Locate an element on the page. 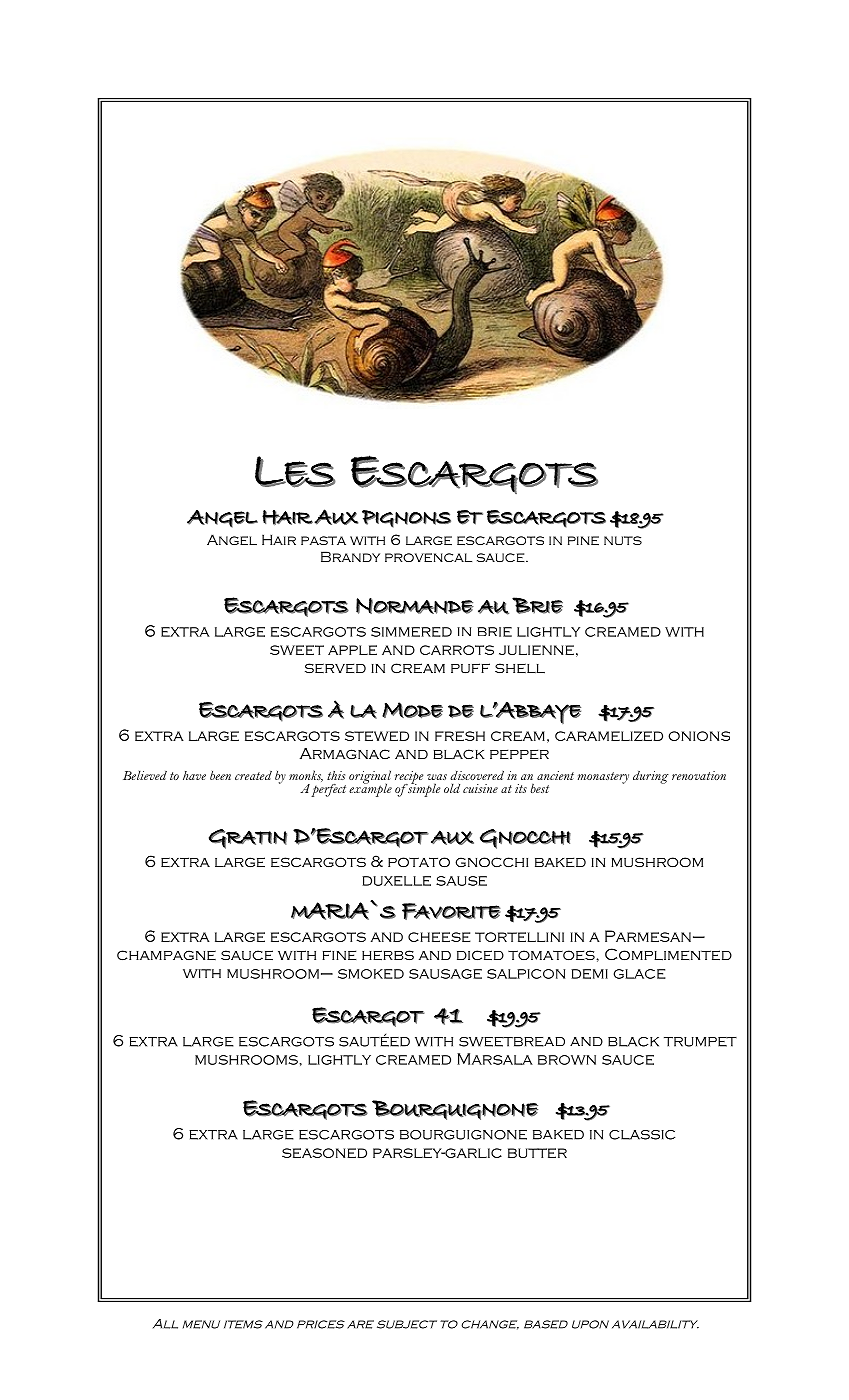 This page has width=849, height=1400. been is located at coordinates (220, 775).
